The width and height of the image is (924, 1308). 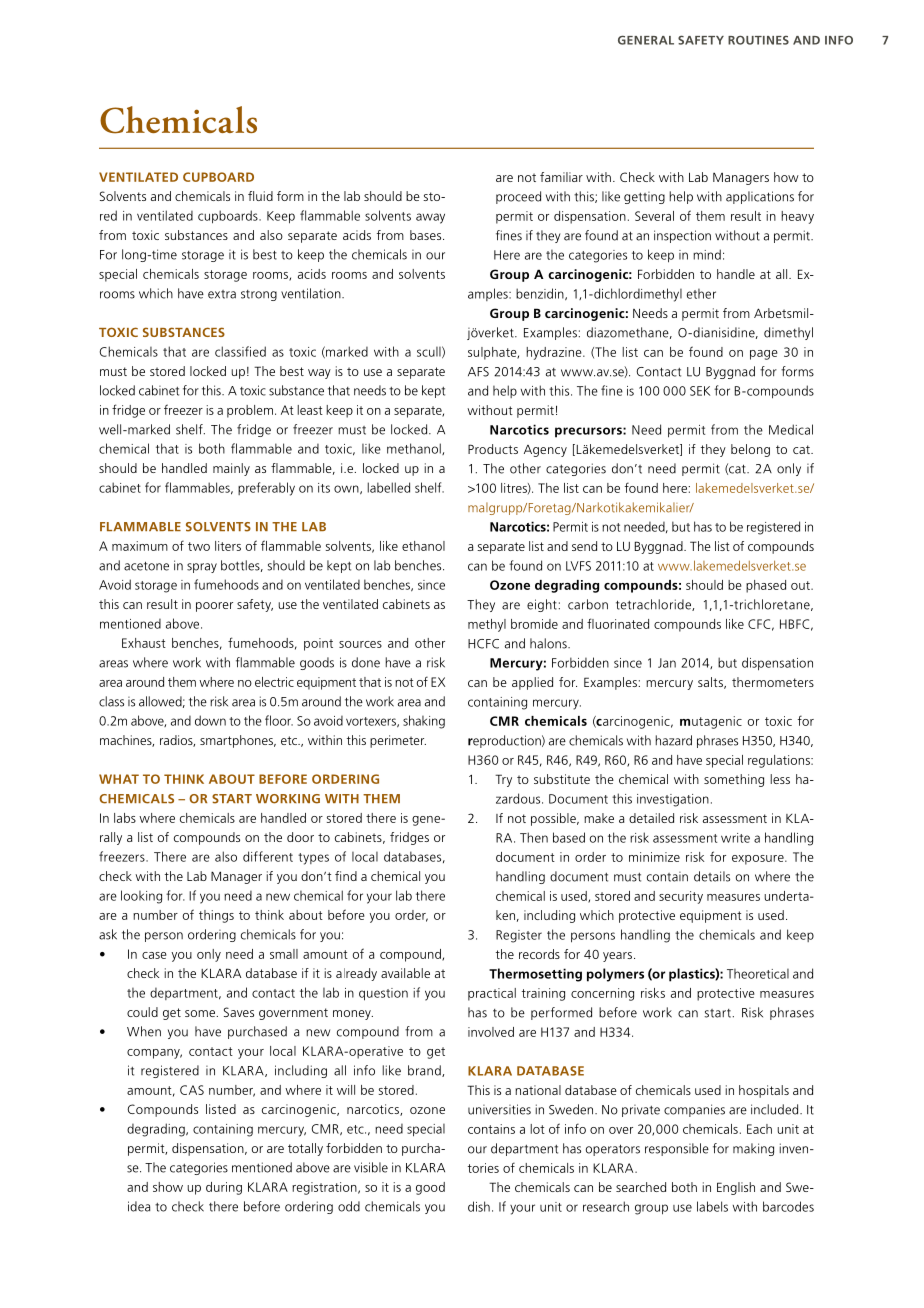 What do you see at coordinates (534, 624) in the image?
I see `bromide` at bounding box center [534, 624].
